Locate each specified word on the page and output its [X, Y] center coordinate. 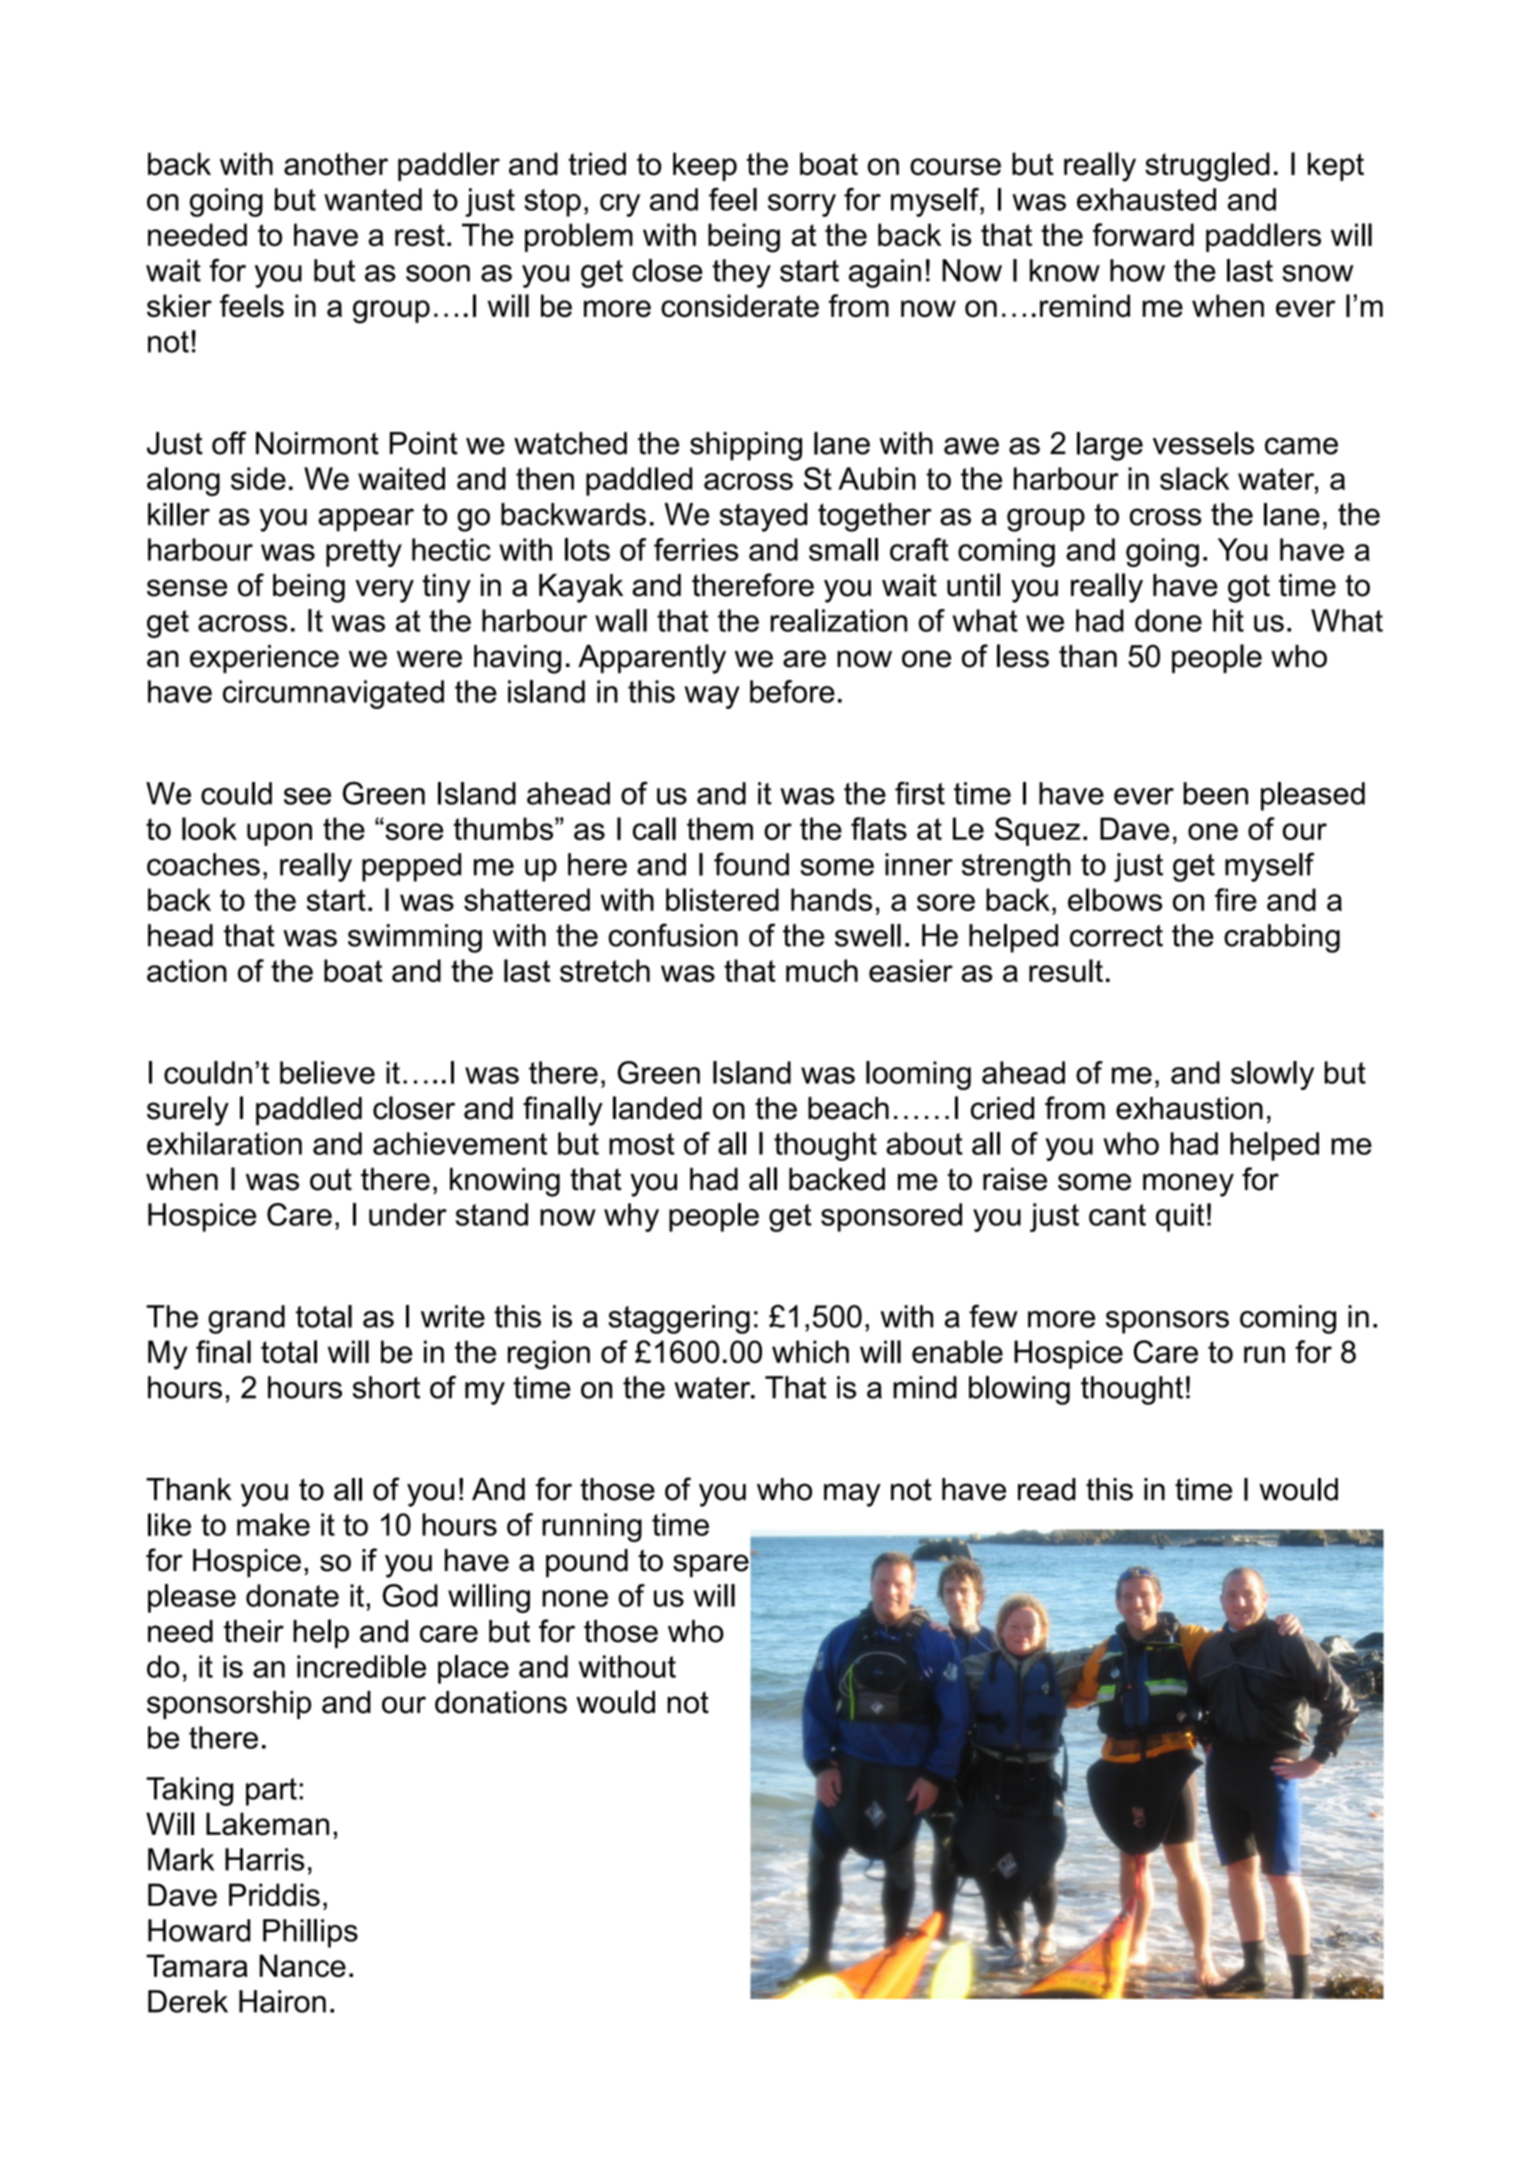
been [1215, 793]
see [307, 796]
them [720, 828]
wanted [373, 199]
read [1047, 1489]
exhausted [1146, 199]
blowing [1019, 1390]
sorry [802, 205]
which [810, 1351]
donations [501, 1702]
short [386, 1387]
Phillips [310, 1933]
